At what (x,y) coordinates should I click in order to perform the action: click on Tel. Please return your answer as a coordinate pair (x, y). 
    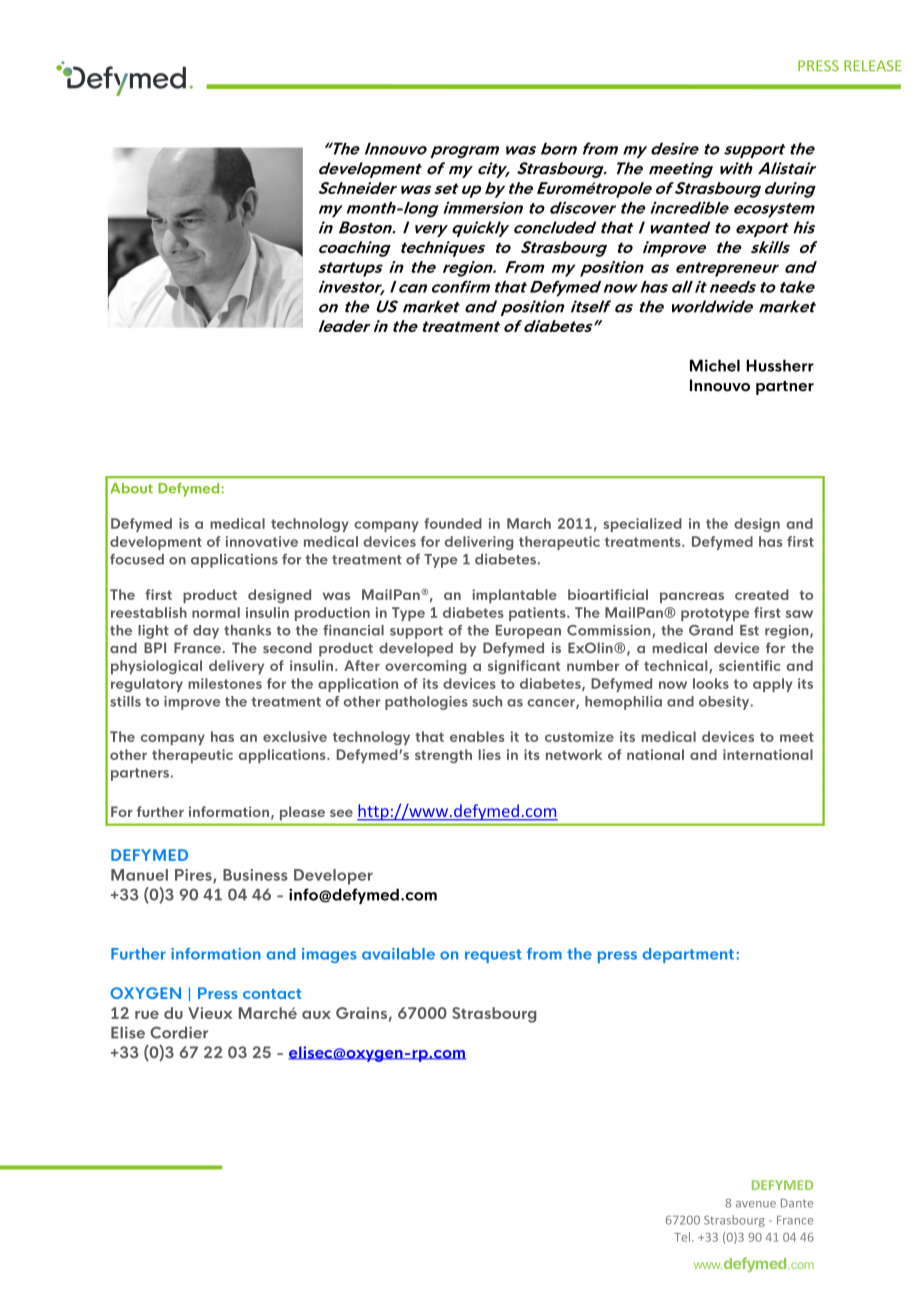
    Looking at the image, I should click on (683, 1237).
